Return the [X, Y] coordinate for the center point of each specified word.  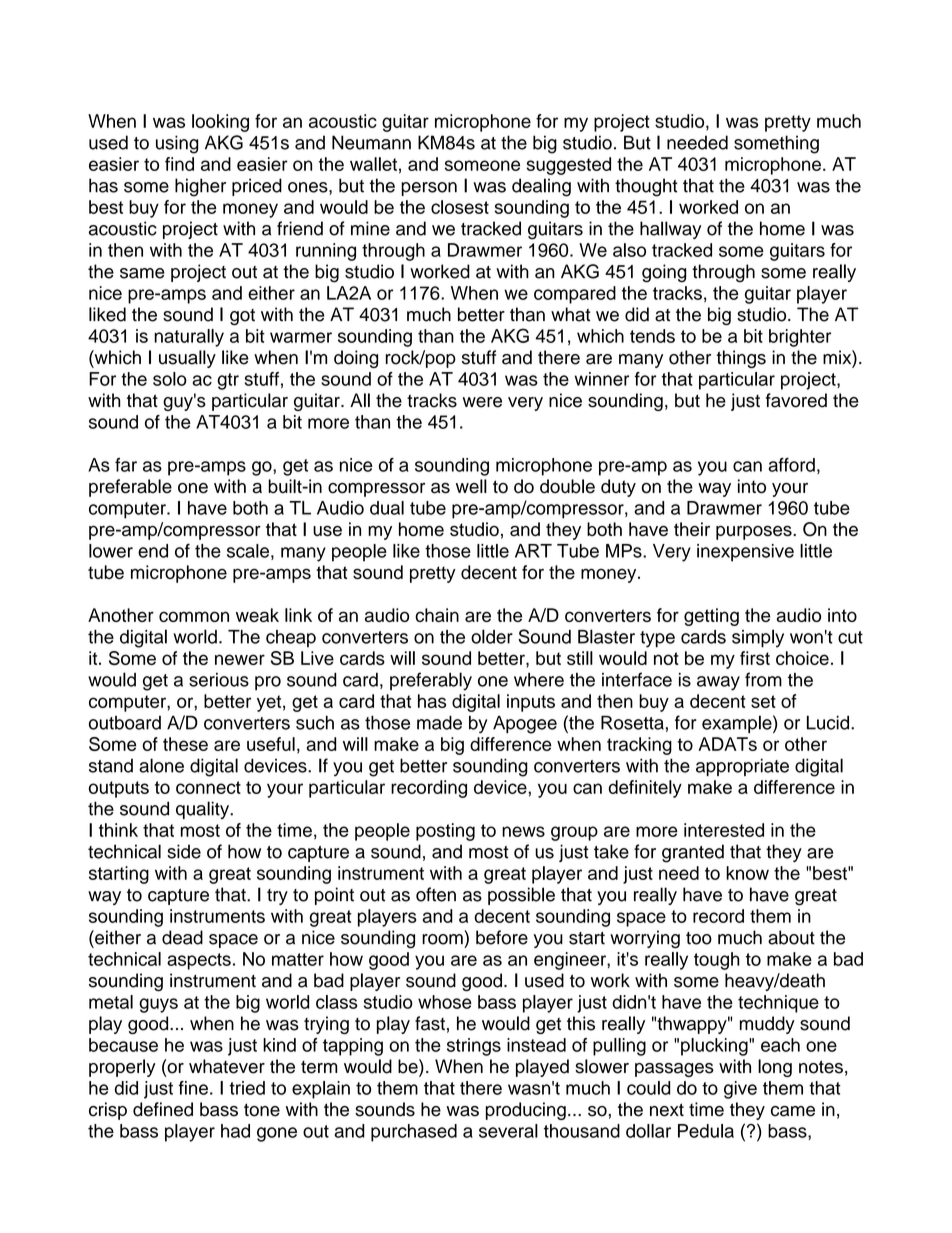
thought [646, 187]
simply [758, 638]
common [194, 616]
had [235, 1131]
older [492, 636]
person [429, 189]
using [177, 144]
